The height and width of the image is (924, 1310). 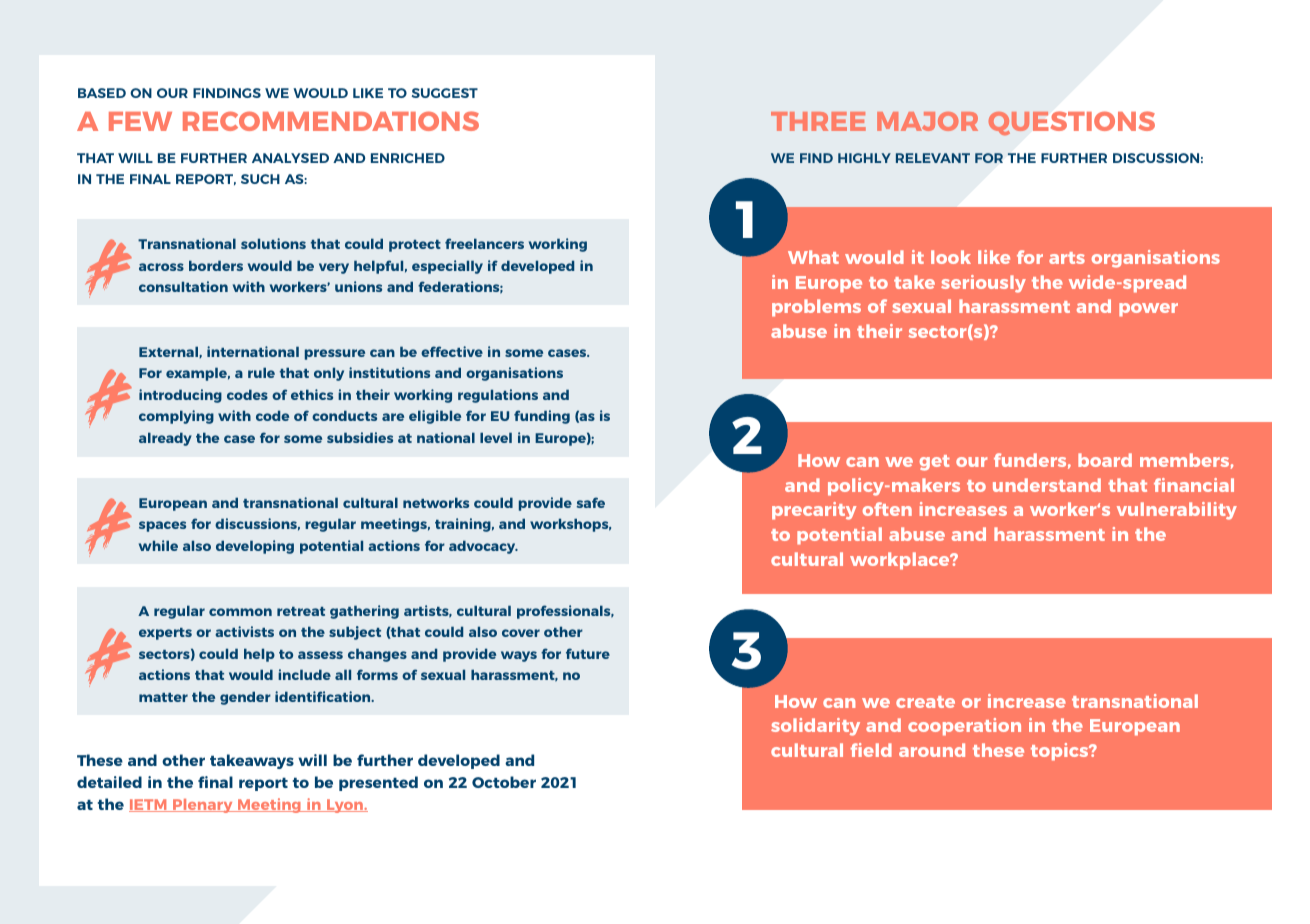 What do you see at coordinates (504, 782) in the image?
I see `October` at bounding box center [504, 782].
